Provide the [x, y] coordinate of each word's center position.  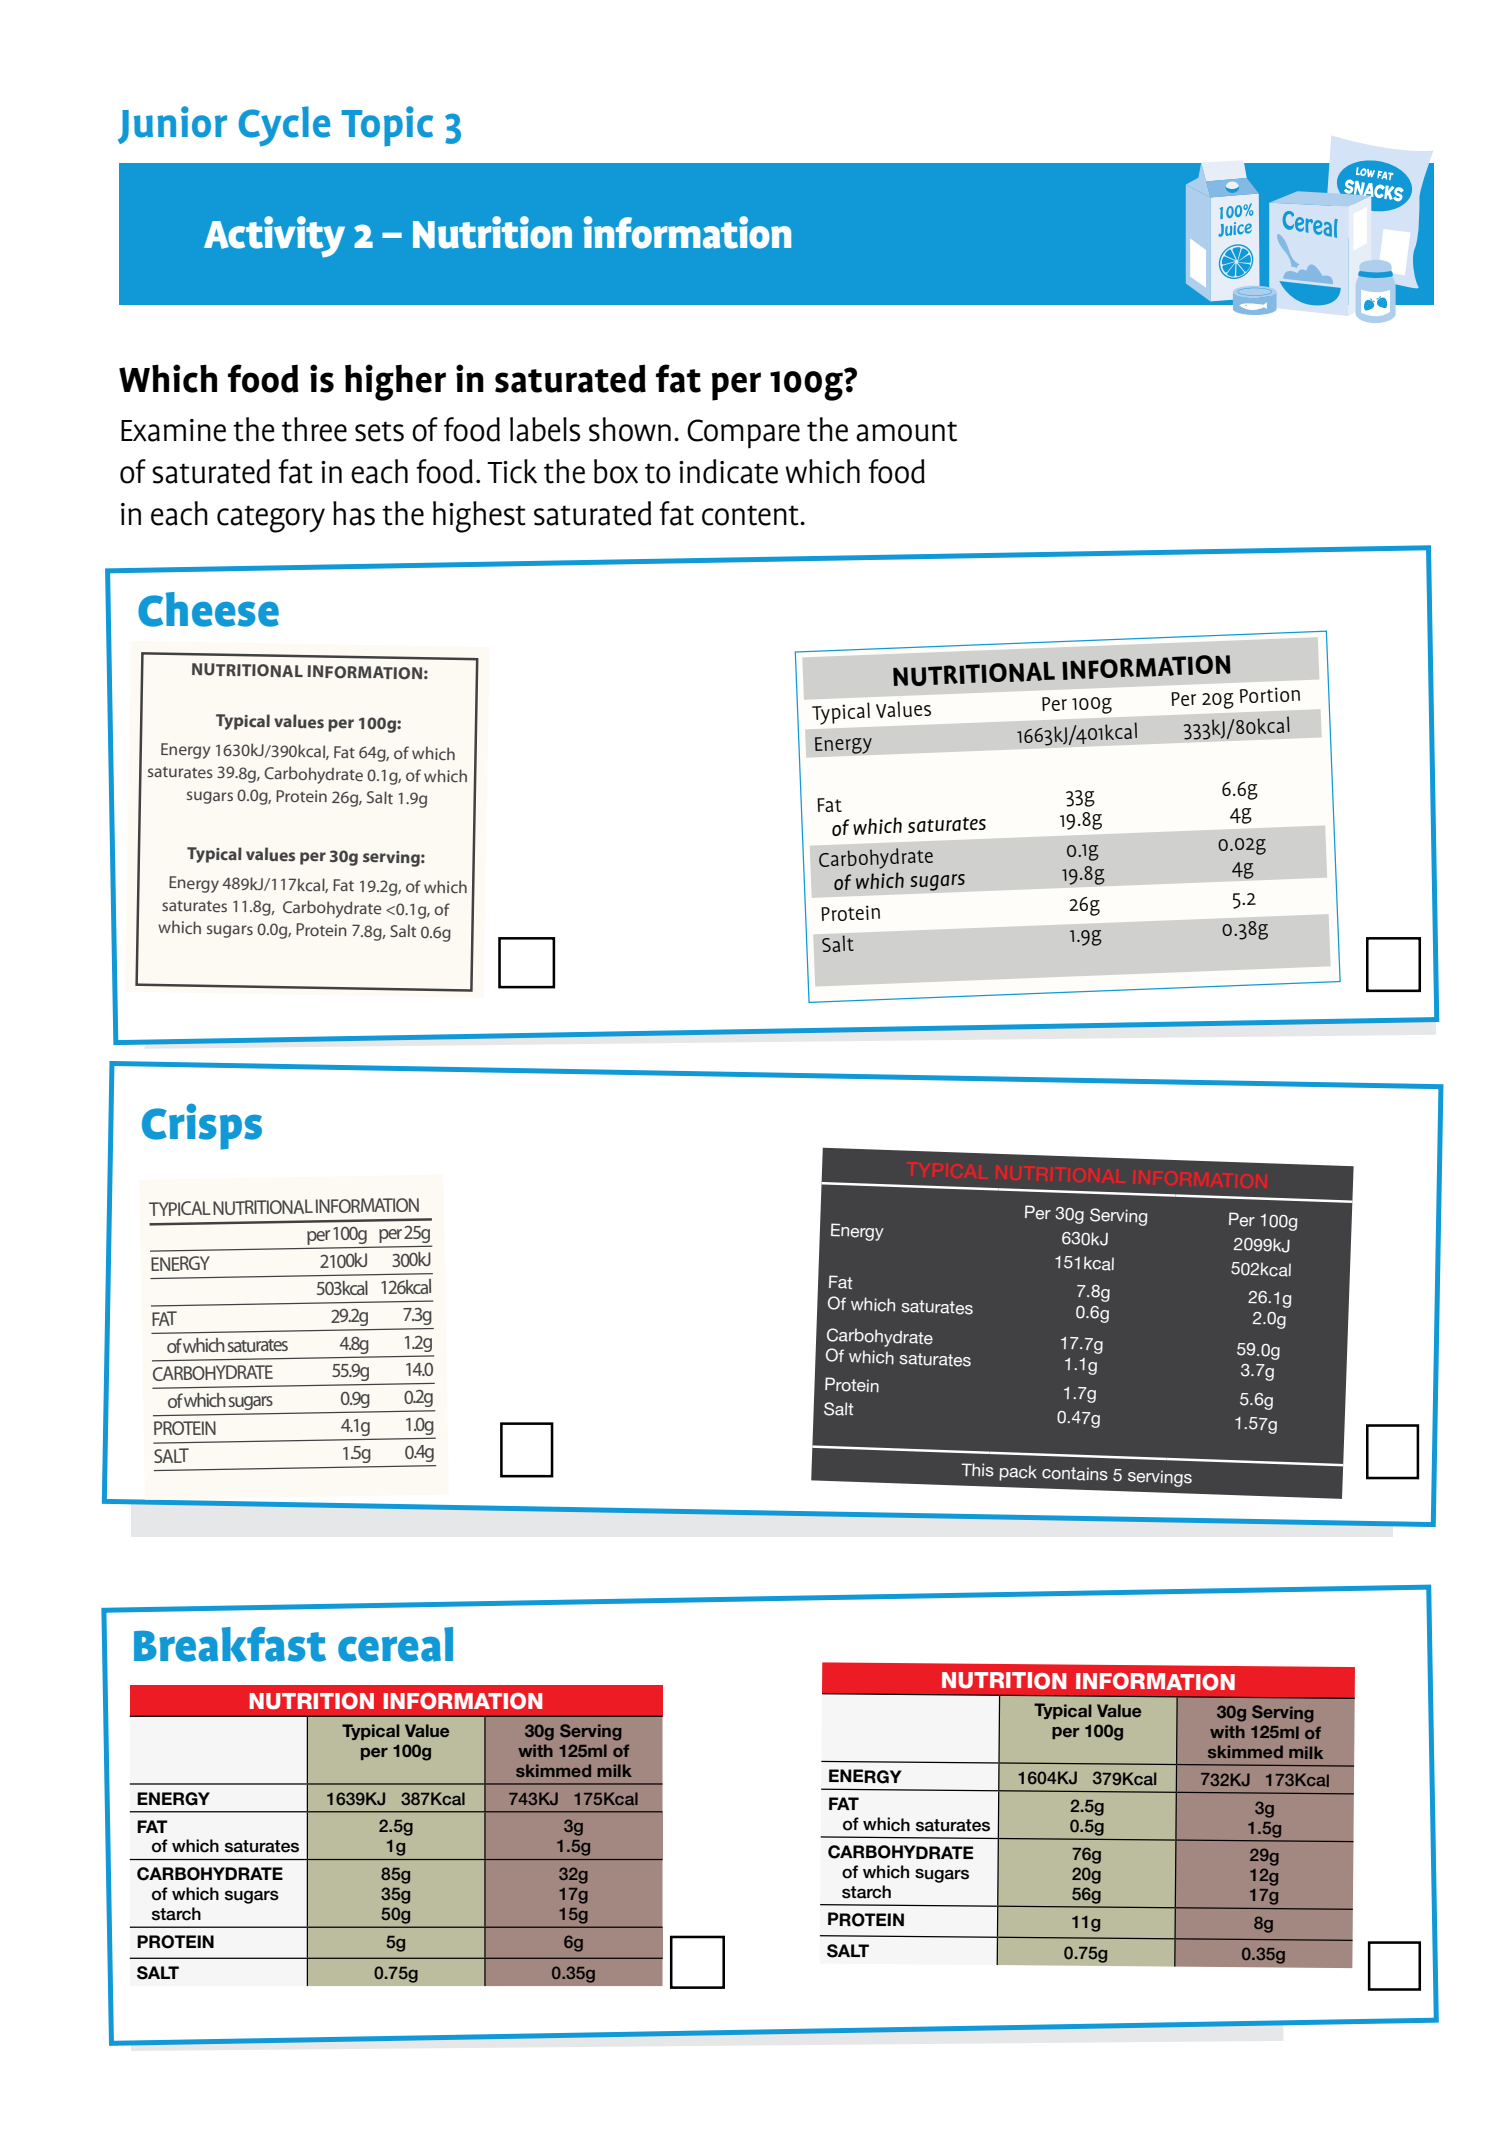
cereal [395, 1644]
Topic [387, 126]
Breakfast [230, 1644]
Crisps [202, 1126]
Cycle [284, 126]
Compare [743, 434]
